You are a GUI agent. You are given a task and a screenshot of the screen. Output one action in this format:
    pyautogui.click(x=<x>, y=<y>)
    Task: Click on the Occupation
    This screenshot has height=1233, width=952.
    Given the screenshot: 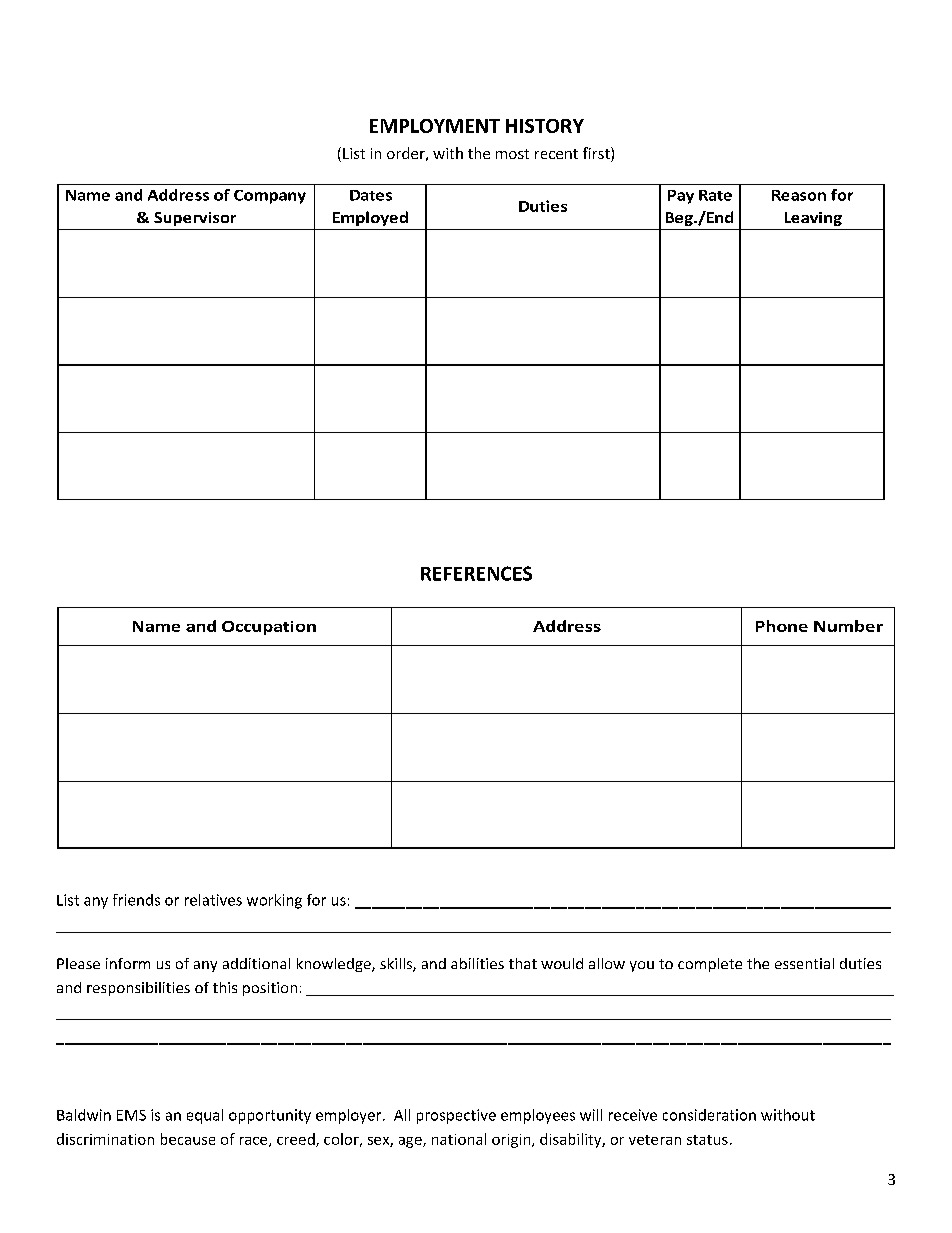 What is the action you would take?
    pyautogui.click(x=269, y=628)
